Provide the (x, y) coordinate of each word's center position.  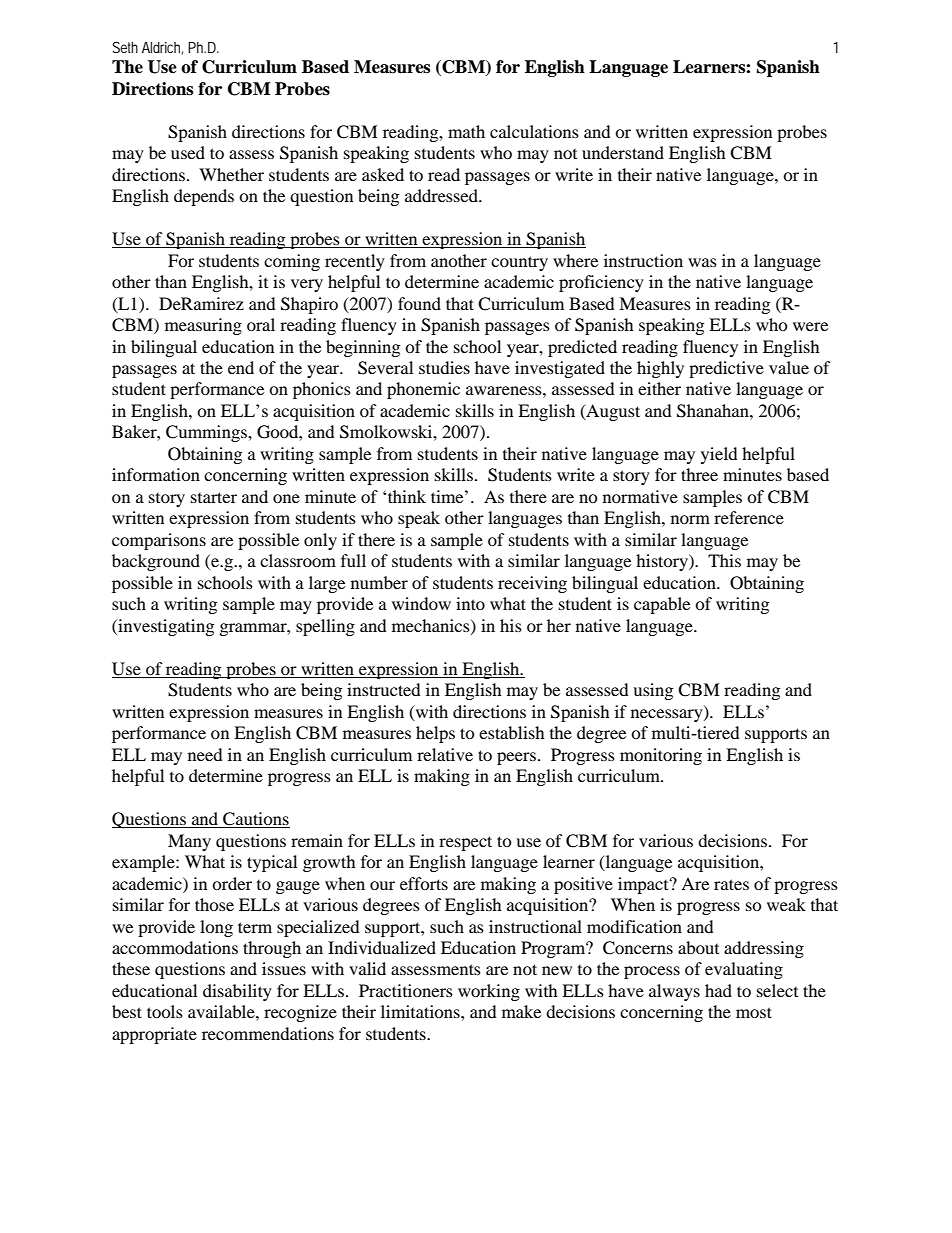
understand (623, 152)
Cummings (207, 433)
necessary (668, 715)
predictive (726, 369)
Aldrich (162, 48)
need (205, 754)
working (489, 992)
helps (435, 734)
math (466, 131)
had (718, 990)
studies (444, 367)
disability (237, 992)
